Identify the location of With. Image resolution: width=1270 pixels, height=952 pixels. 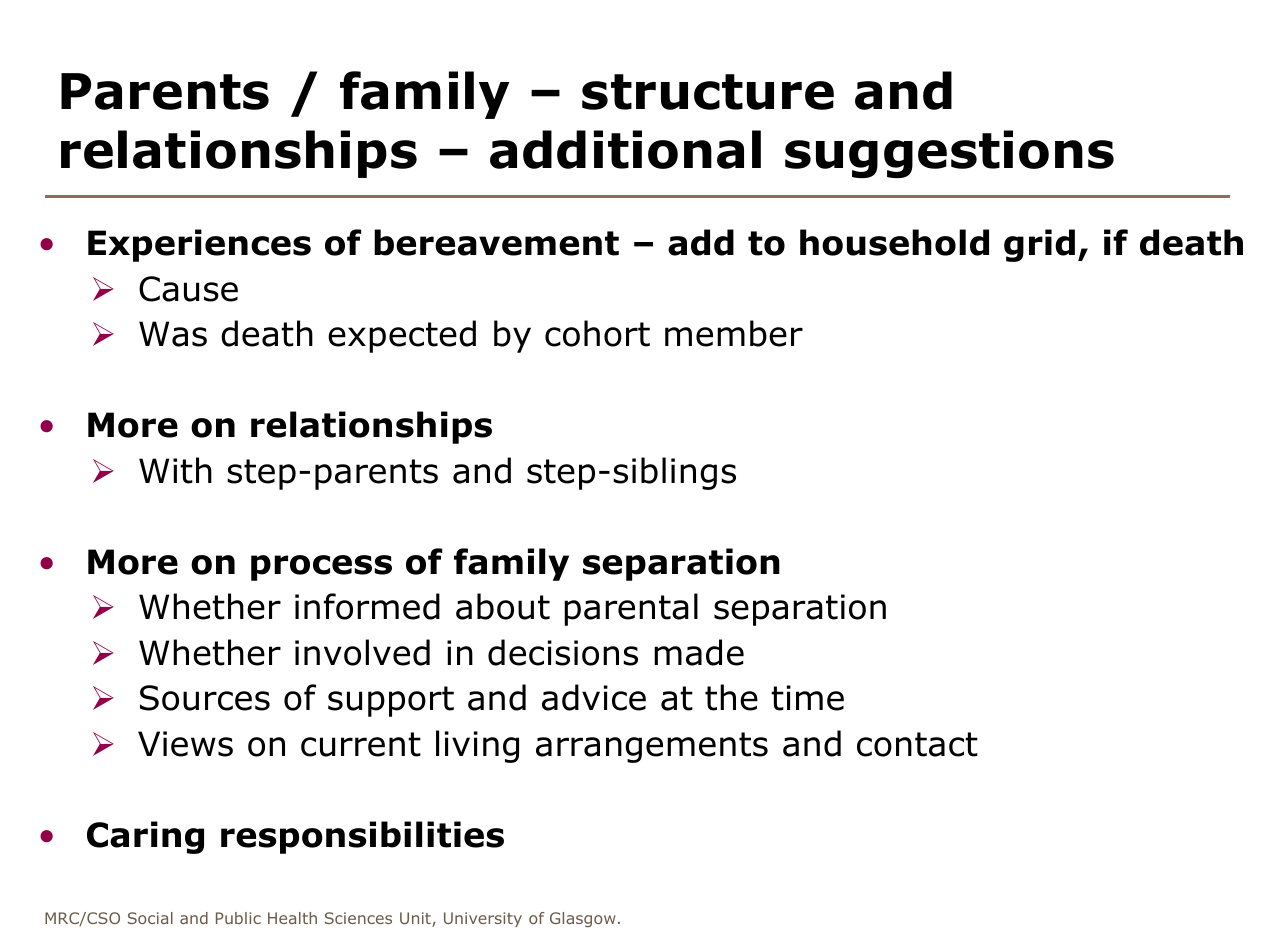
(175, 470).
